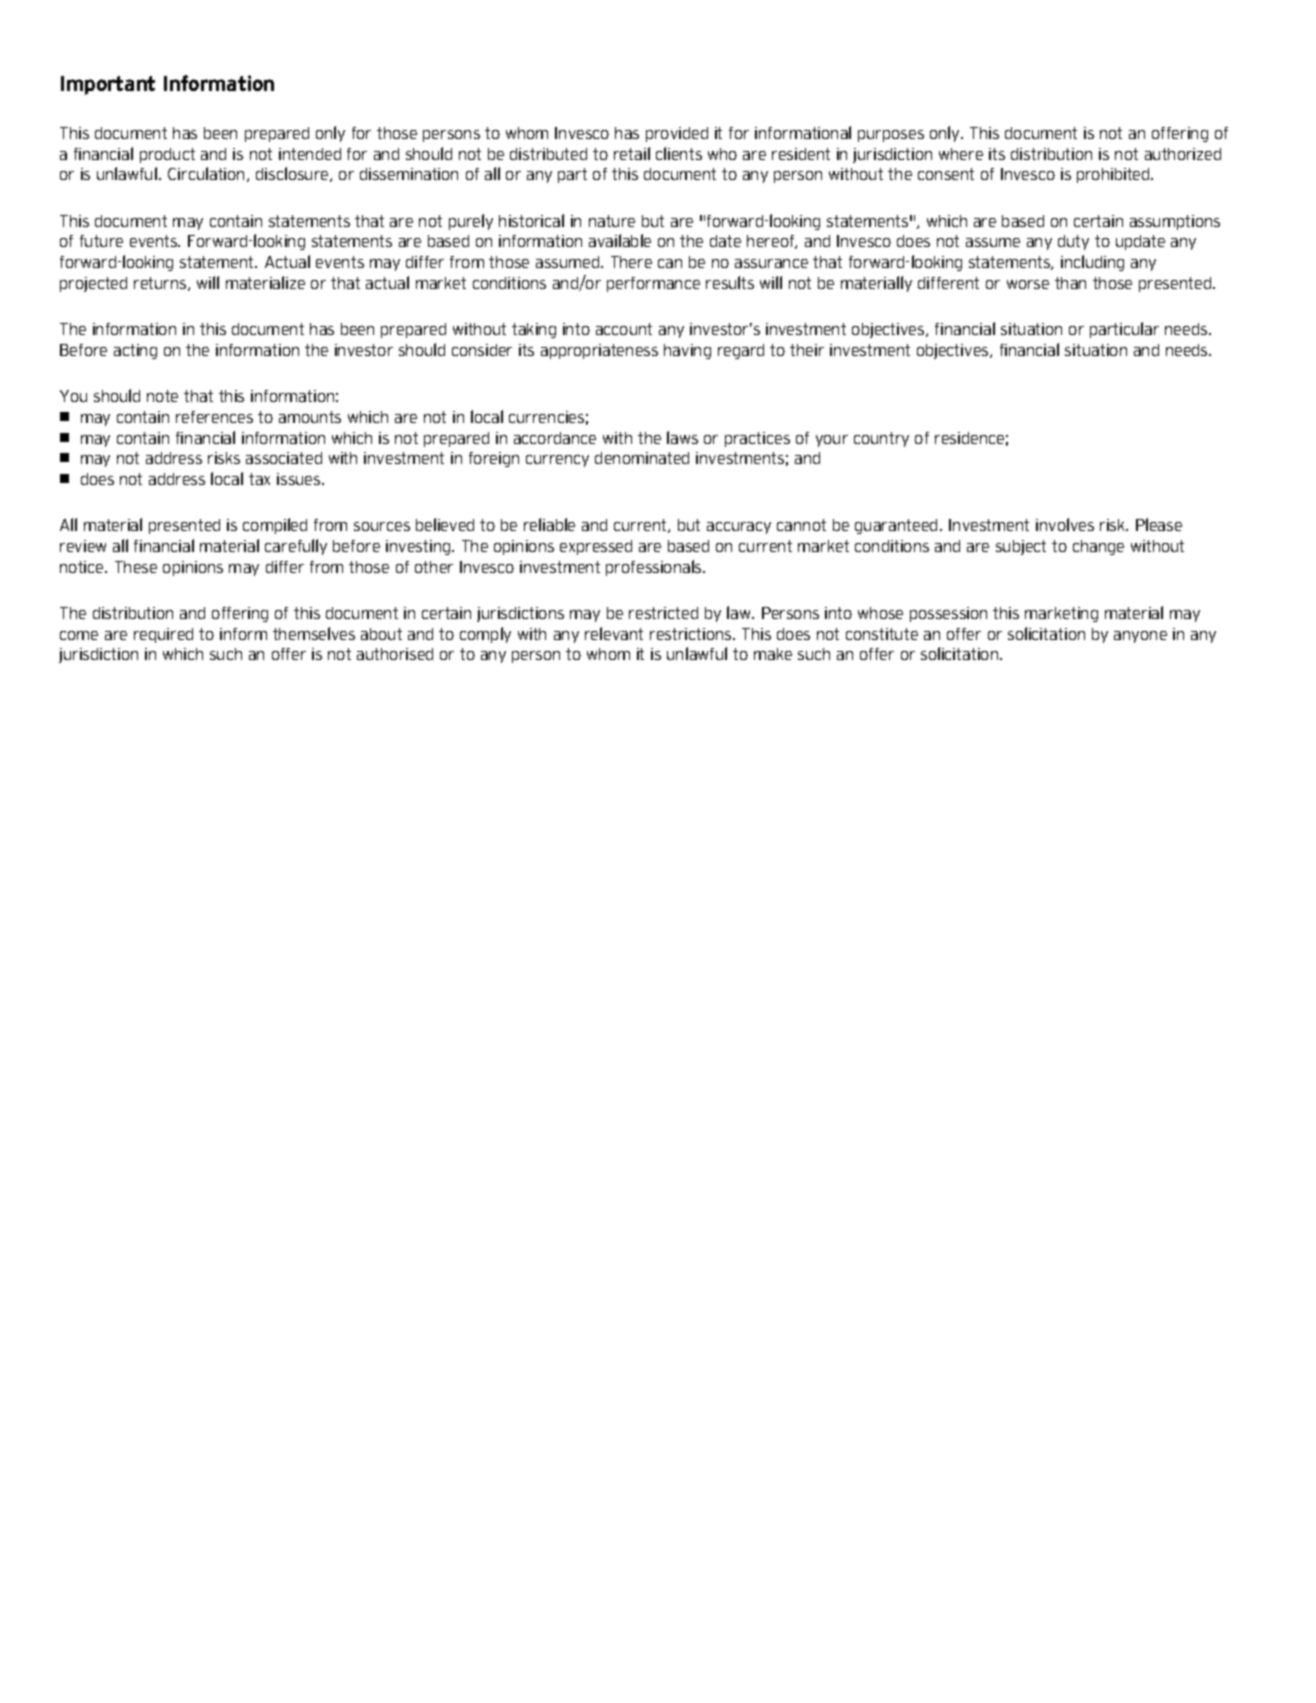 This page has width=1316, height=1703. I want to click on anyone, so click(1140, 637).
